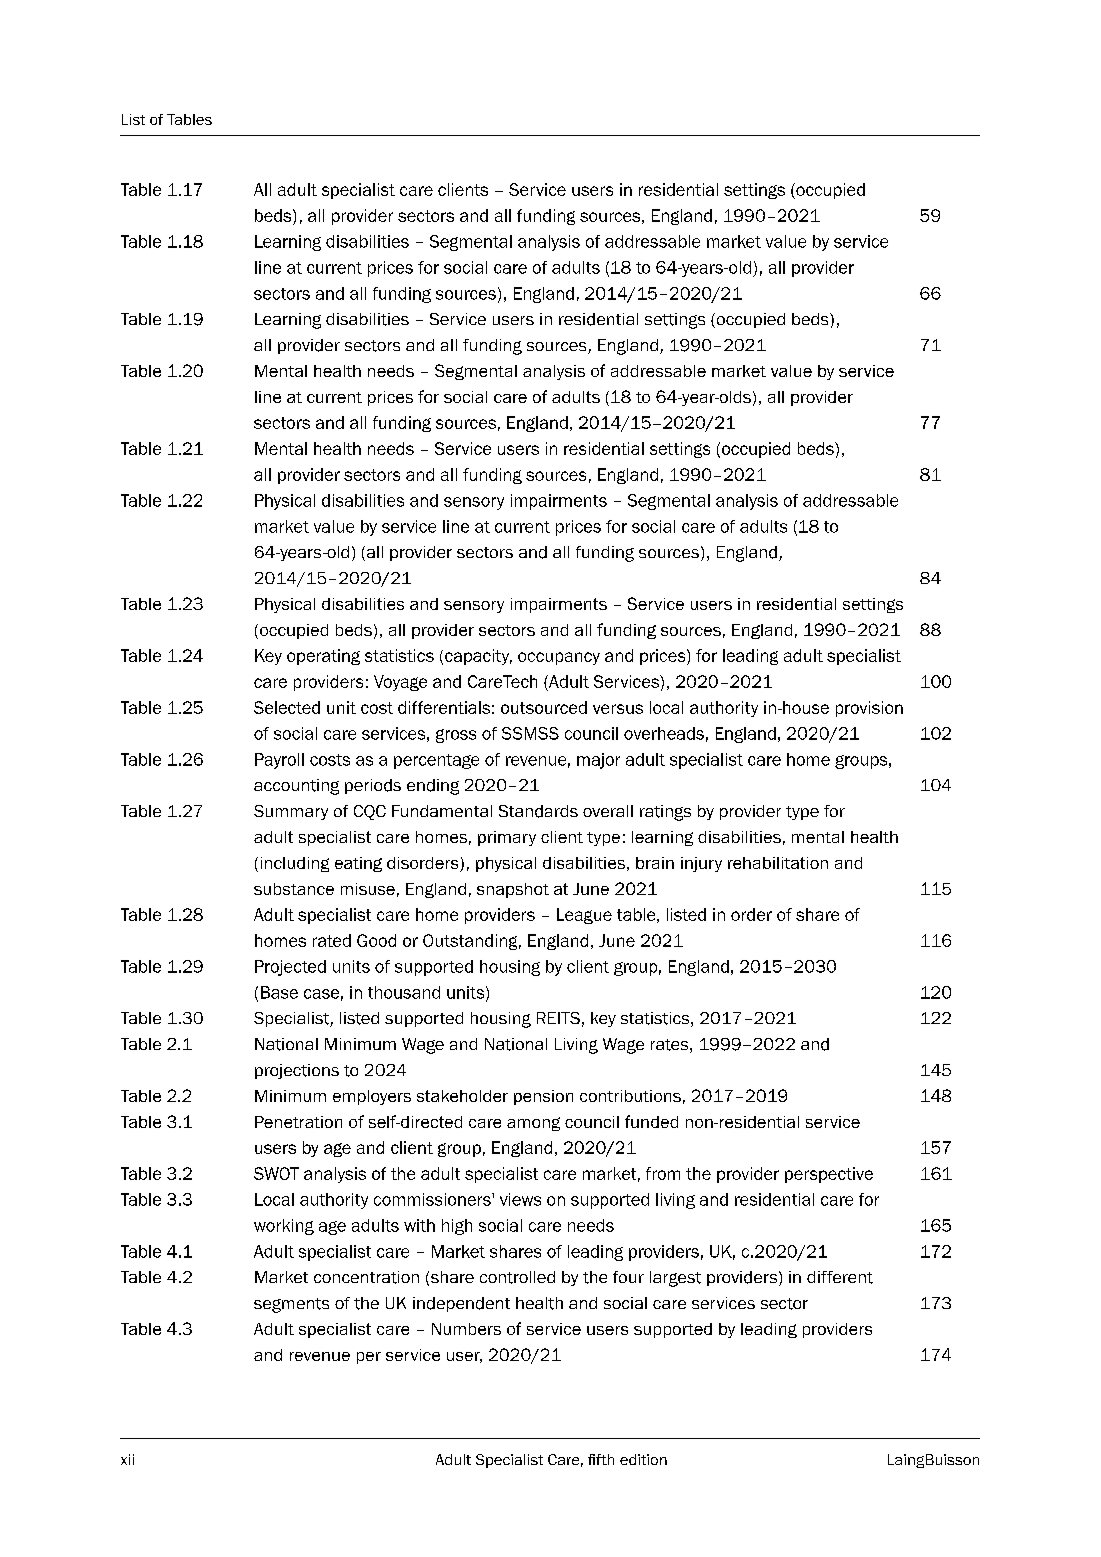 The height and width of the screenshot is (1557, 1101). I want to click on Penetration, so click(298, 1122).
